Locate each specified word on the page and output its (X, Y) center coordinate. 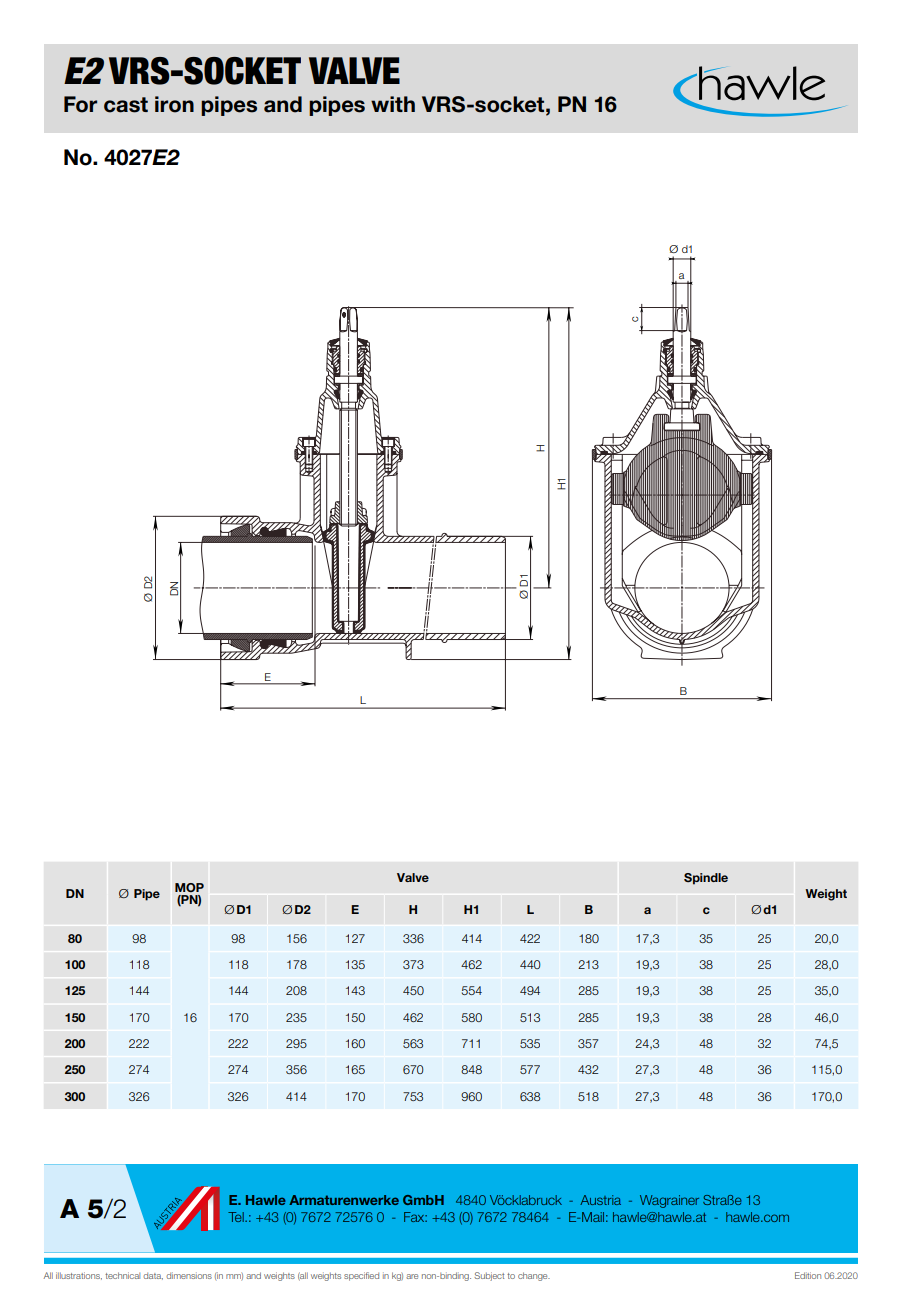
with (393, 104)
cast (126, 105)
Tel (237, 1217)
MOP (189, 887)
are (412, 1276)
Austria (600, 1200)
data (153, 1276)
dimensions (189, 1275)
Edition (808, 1275)
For (80, 104)
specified (361, 1276)
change (534, 1276)
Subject (489, 1276)
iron (174, 104)
